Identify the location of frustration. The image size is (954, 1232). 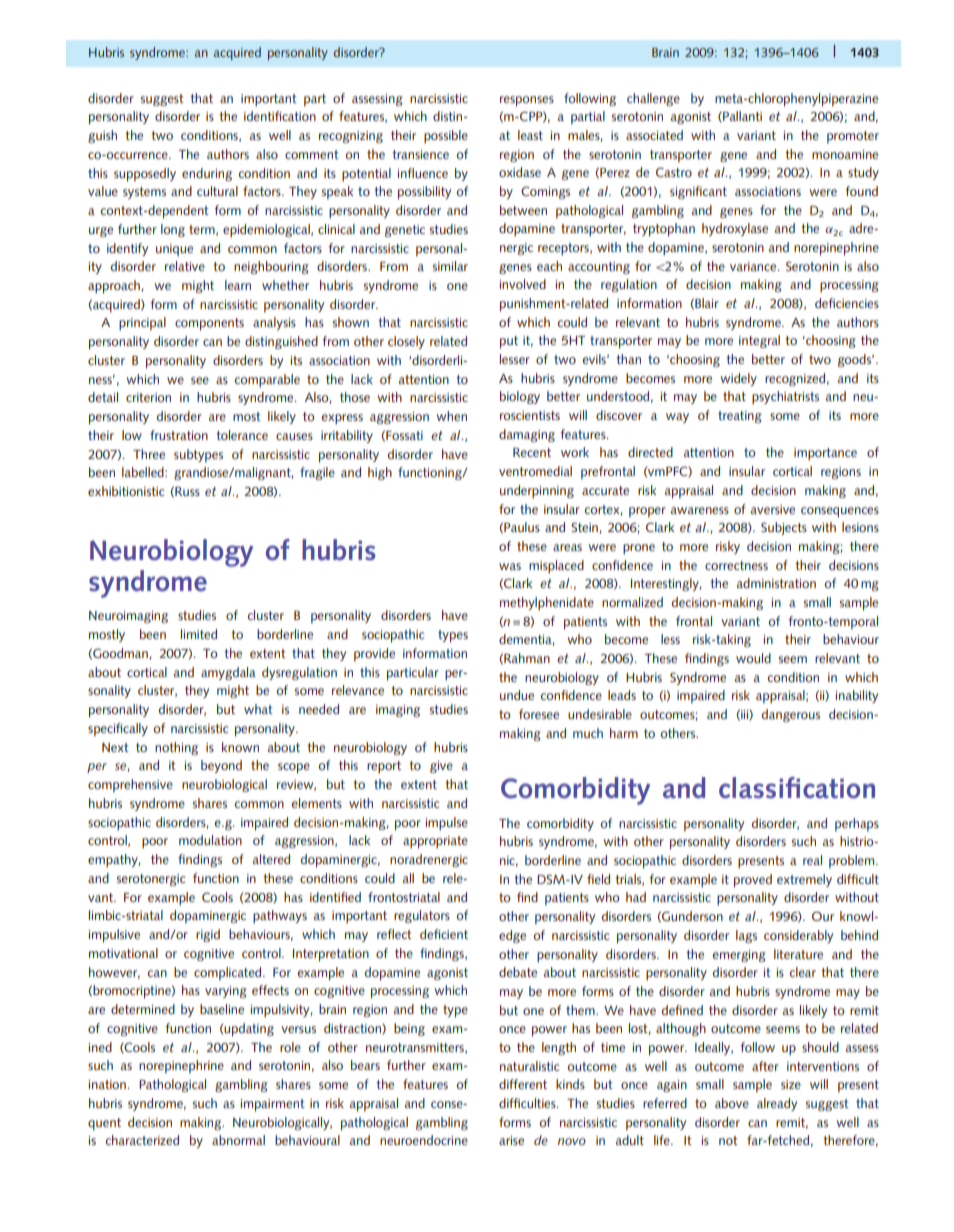
(179, 435).
